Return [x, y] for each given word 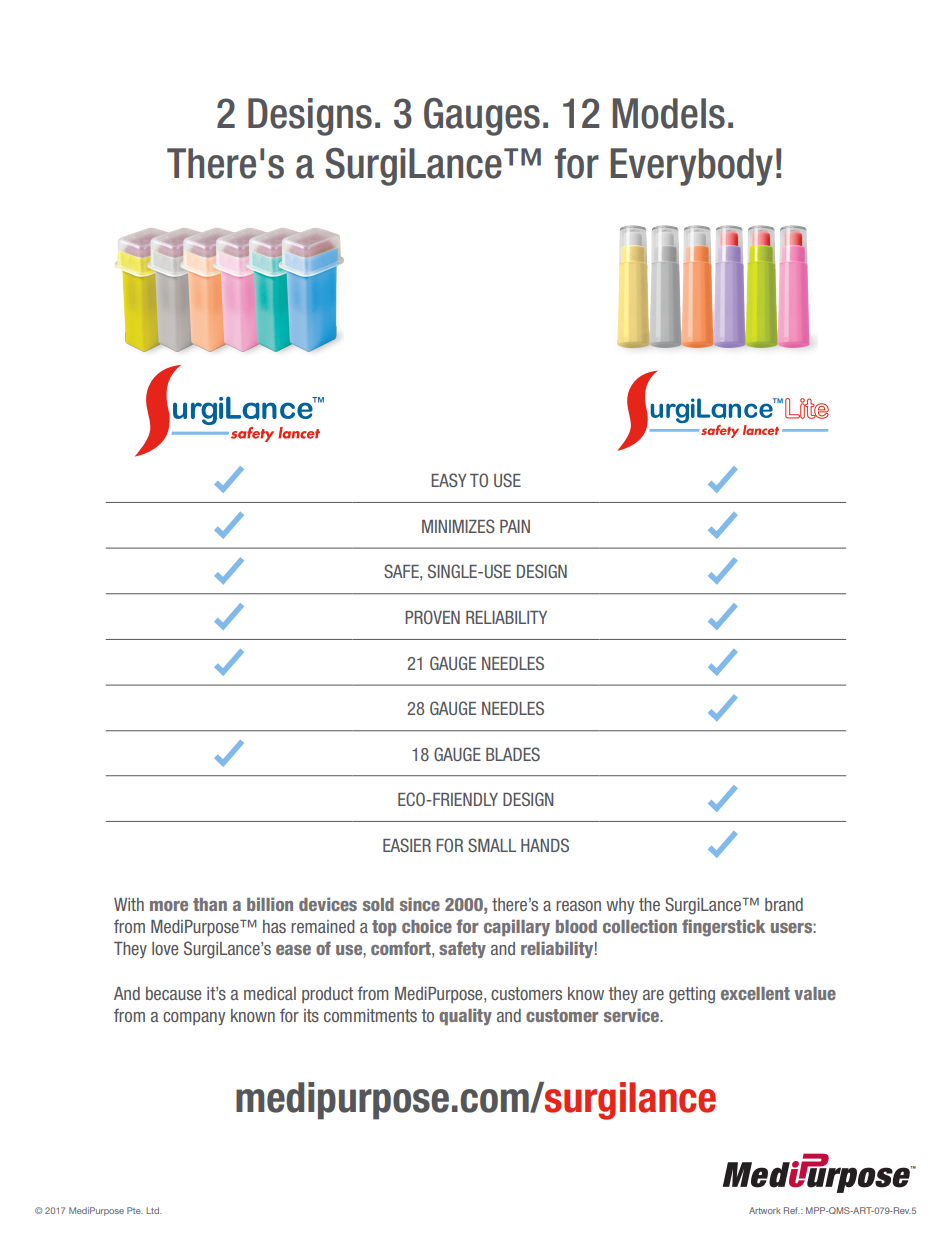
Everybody [692, 167]
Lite [807, 408]
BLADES [513, 754]
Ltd [154, 1210]
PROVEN [432, 617]
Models [669, 113]
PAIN [515, 526]
